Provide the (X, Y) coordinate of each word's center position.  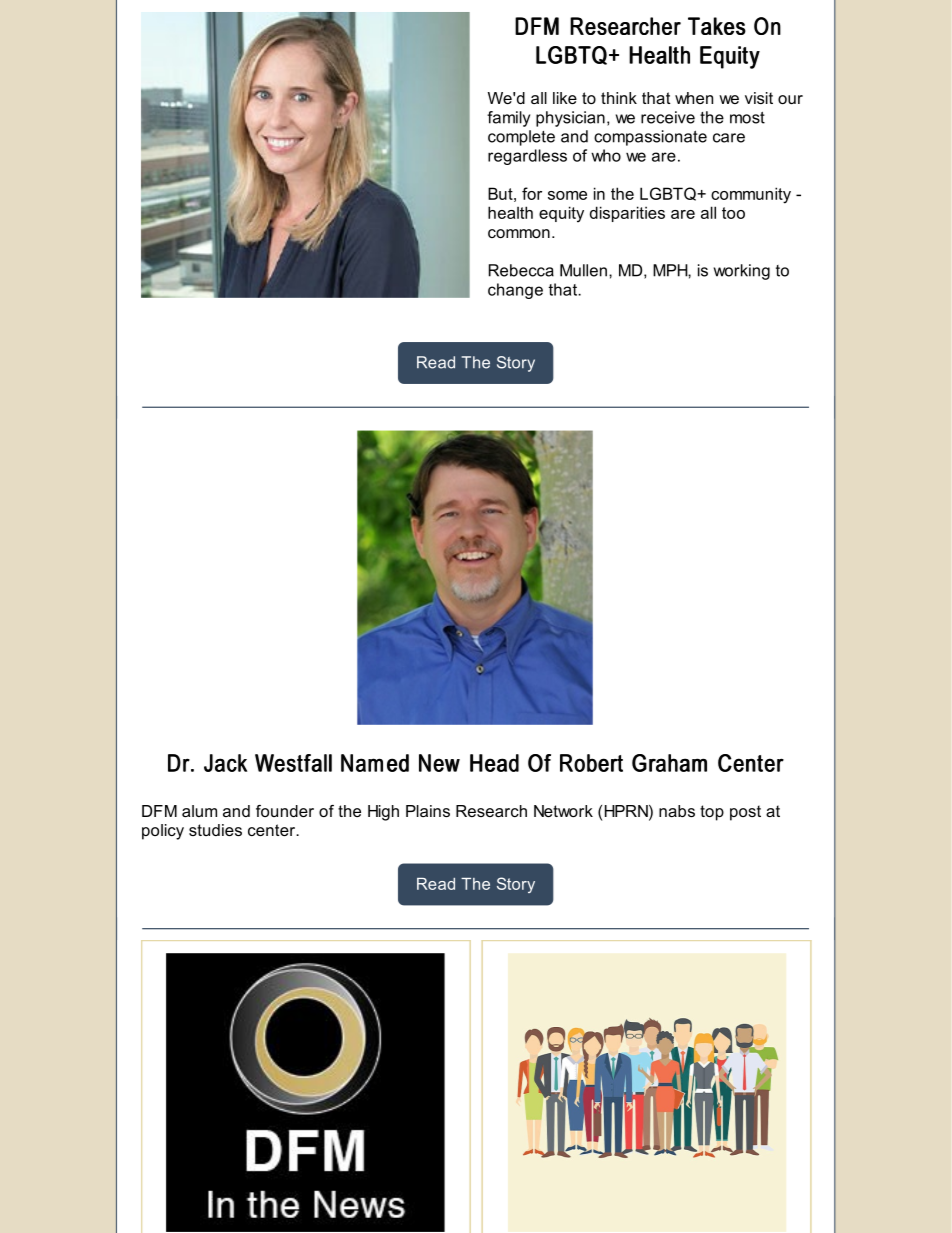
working (742, 272)
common (519, 233)
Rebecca (521, 270)
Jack (225, 763)
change (515, 291)
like (565, 98)
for (532, 193)
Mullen (583, 270)
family (508, 119)
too (733, 213)
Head (494, 763)
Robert (591, 763)
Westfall (293, 763)
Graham (669, 763)
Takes (717, 26)
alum (199, 811)
